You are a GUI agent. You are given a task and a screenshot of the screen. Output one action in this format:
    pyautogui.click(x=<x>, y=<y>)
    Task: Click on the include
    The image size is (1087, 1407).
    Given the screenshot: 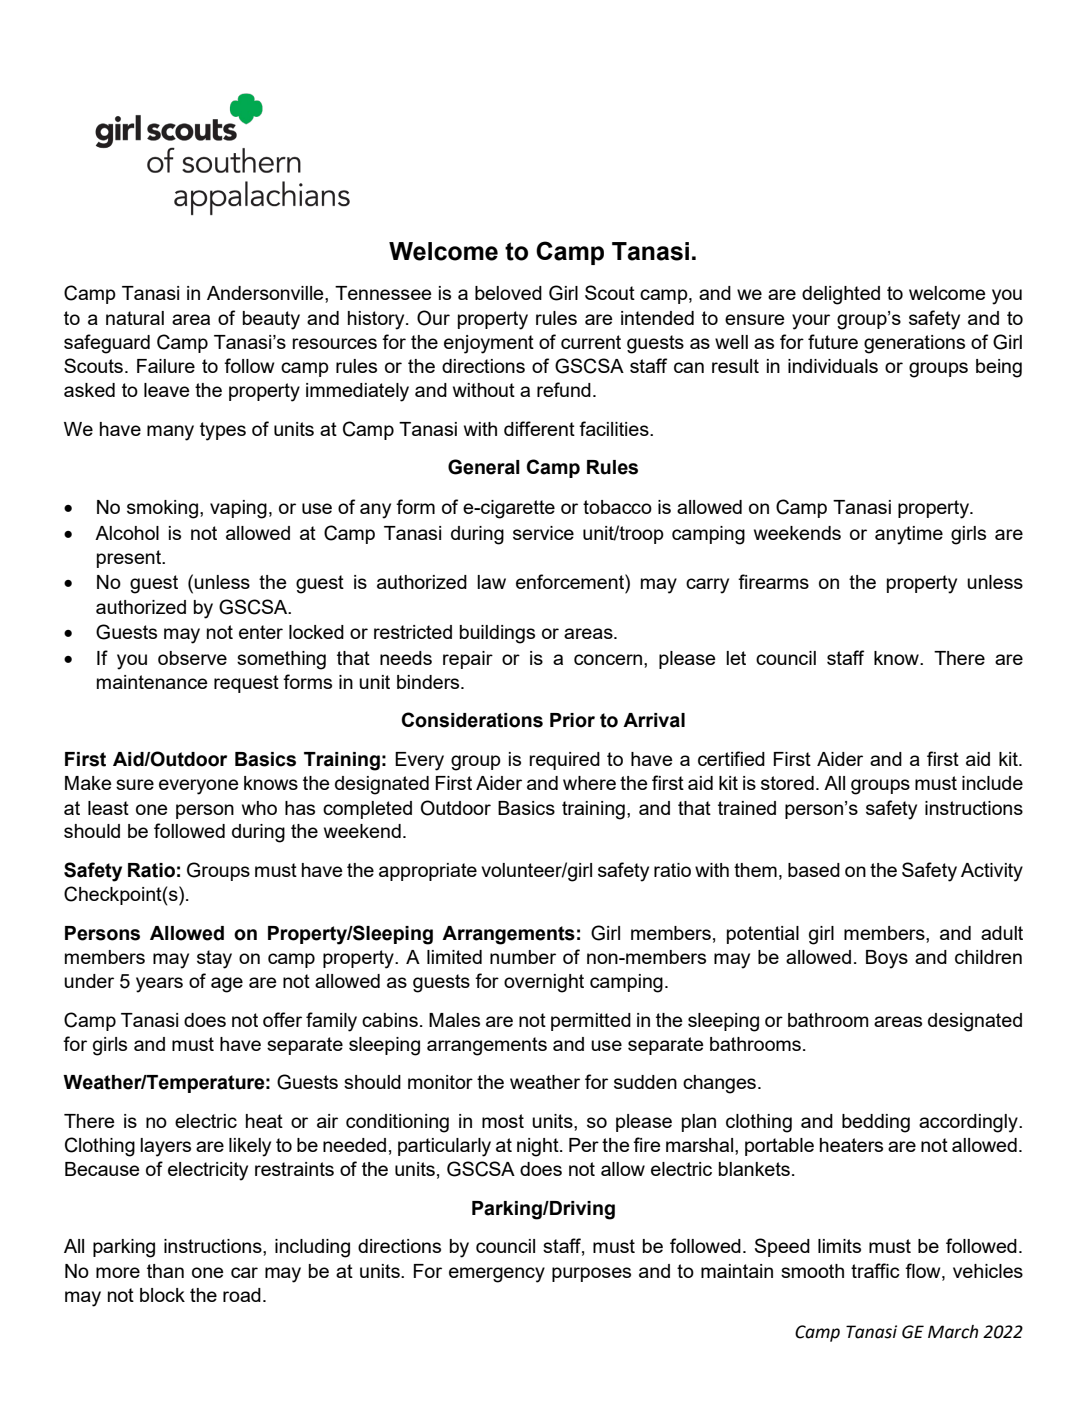 What is the action you would take?
    pyautogui.click(x=992, y=783)
